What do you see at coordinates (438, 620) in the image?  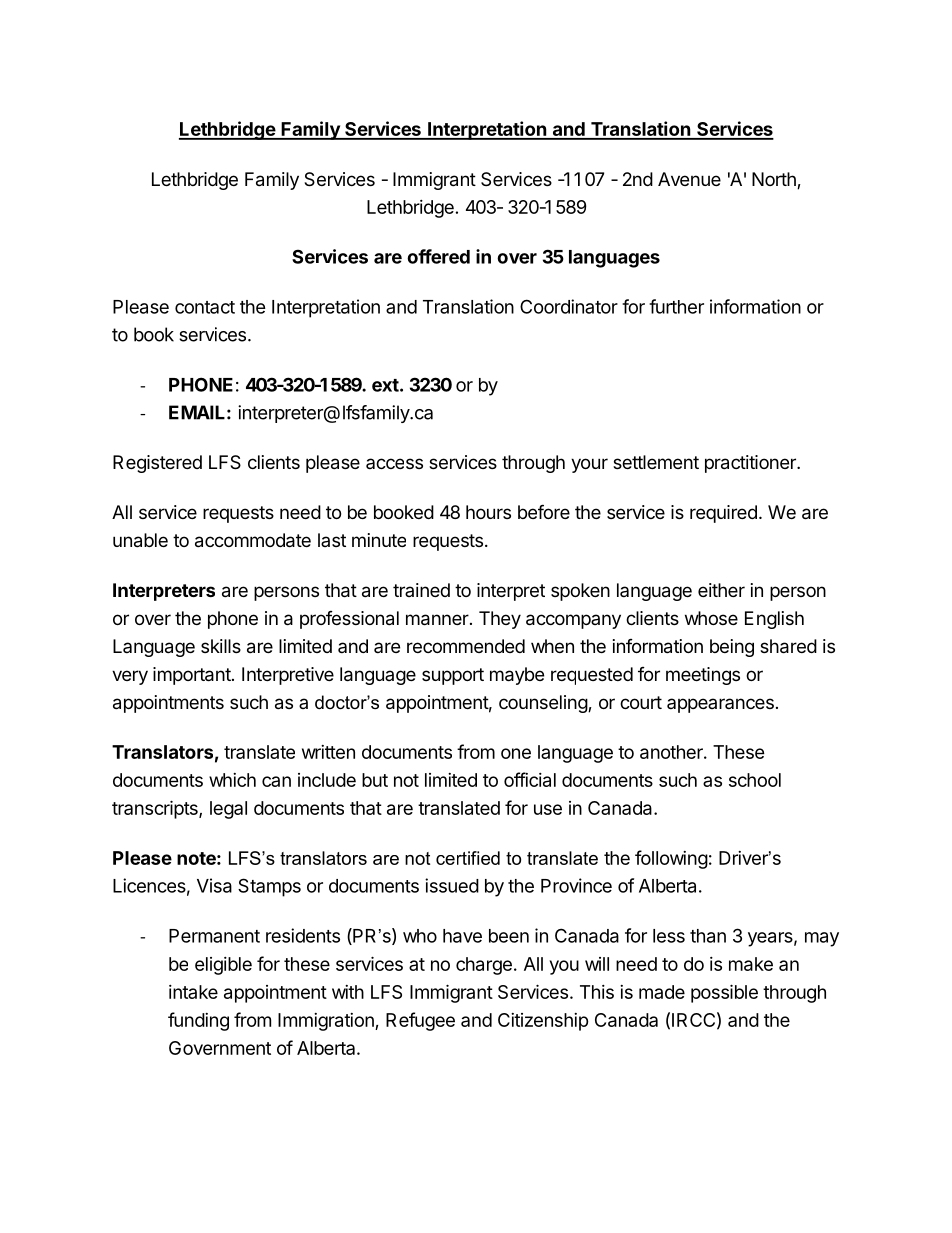 I see `manner` at bounding box center [438, 620].
